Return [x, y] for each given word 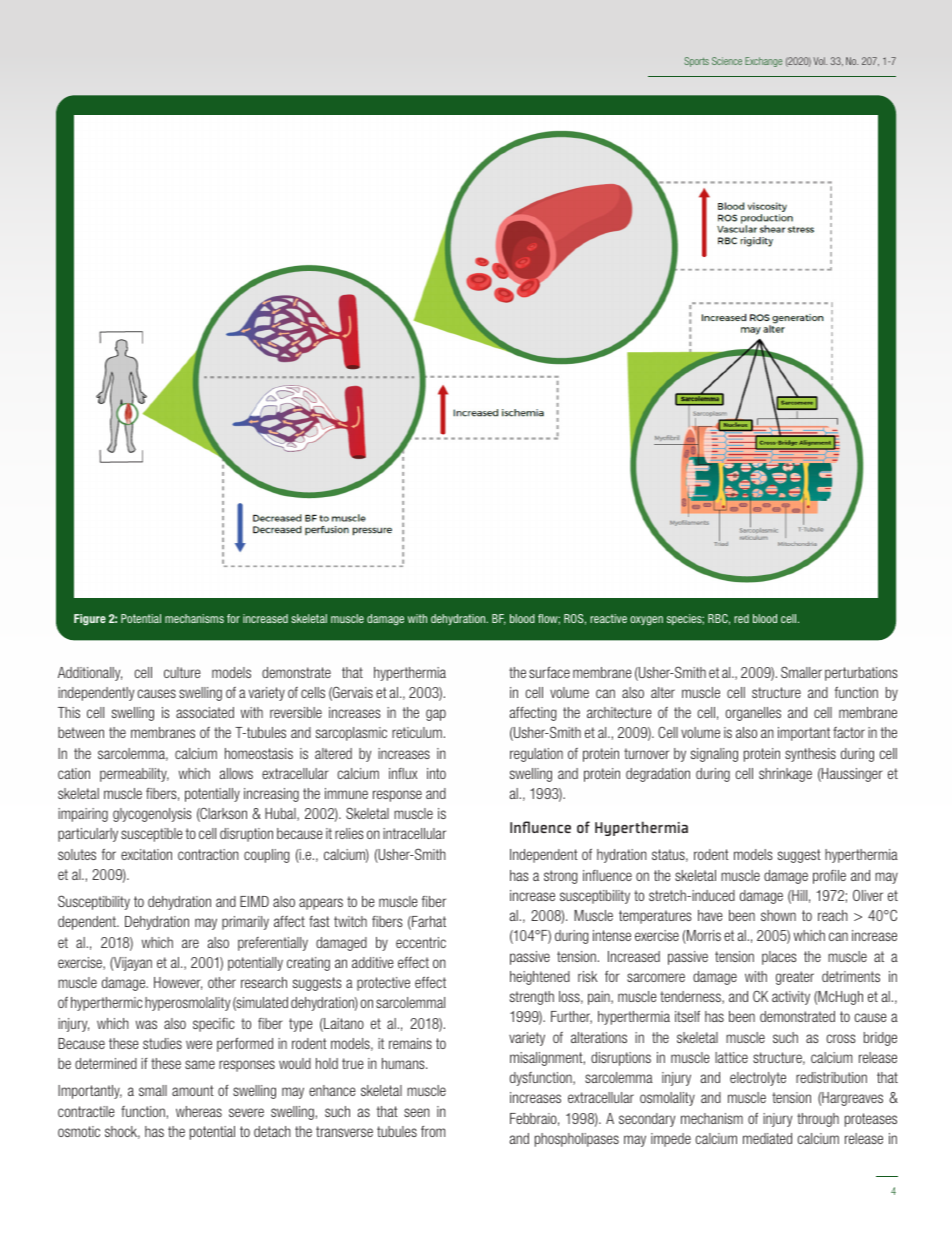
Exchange [763, 62]
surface [549, 672]
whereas [199, 1111]
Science [727, 61]
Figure [90, 620]
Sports [696, 62]
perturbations [861, 674]
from [433, 1131]
